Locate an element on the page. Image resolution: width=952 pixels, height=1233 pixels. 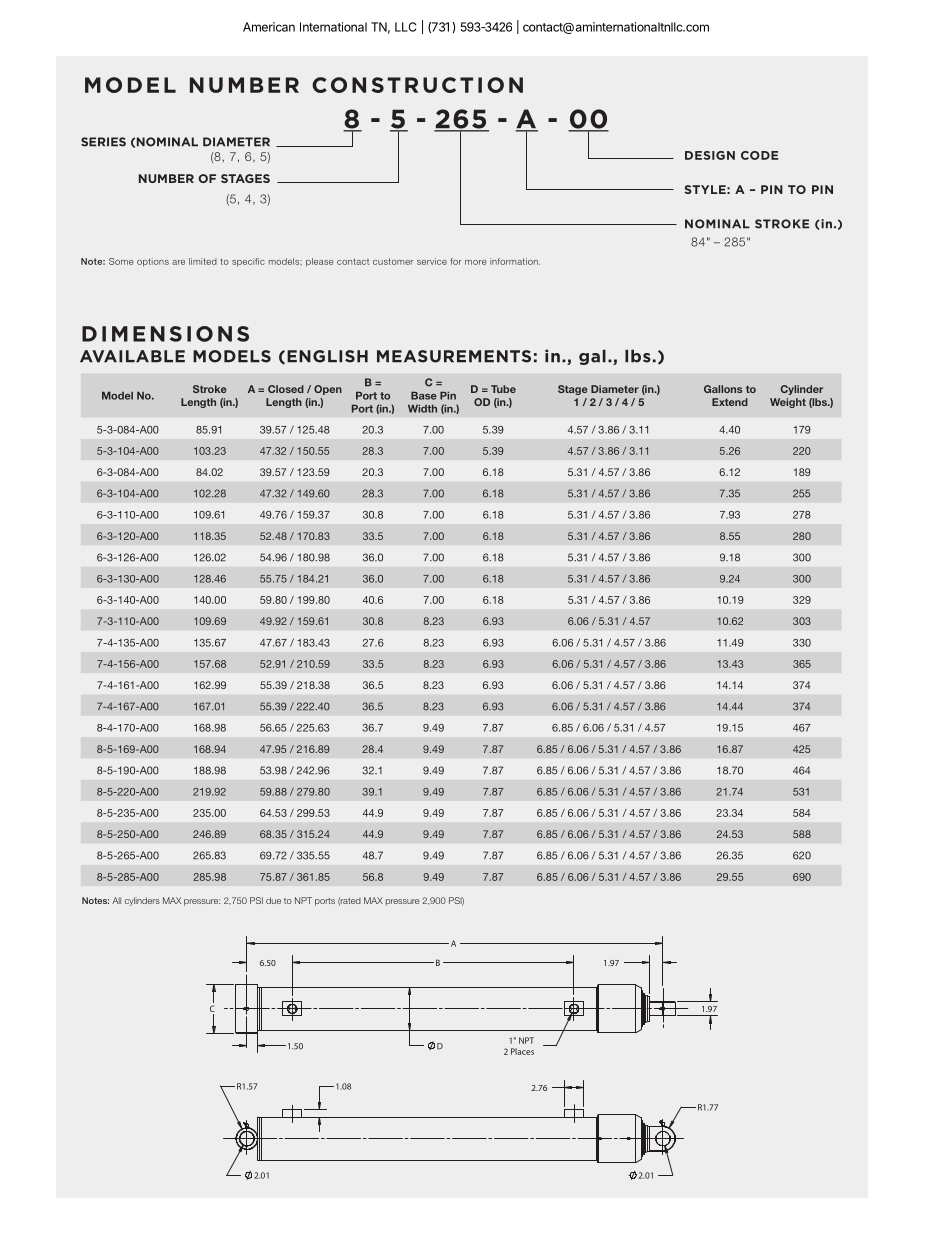
AVAILABLE is located at coordinates (132, 356).
